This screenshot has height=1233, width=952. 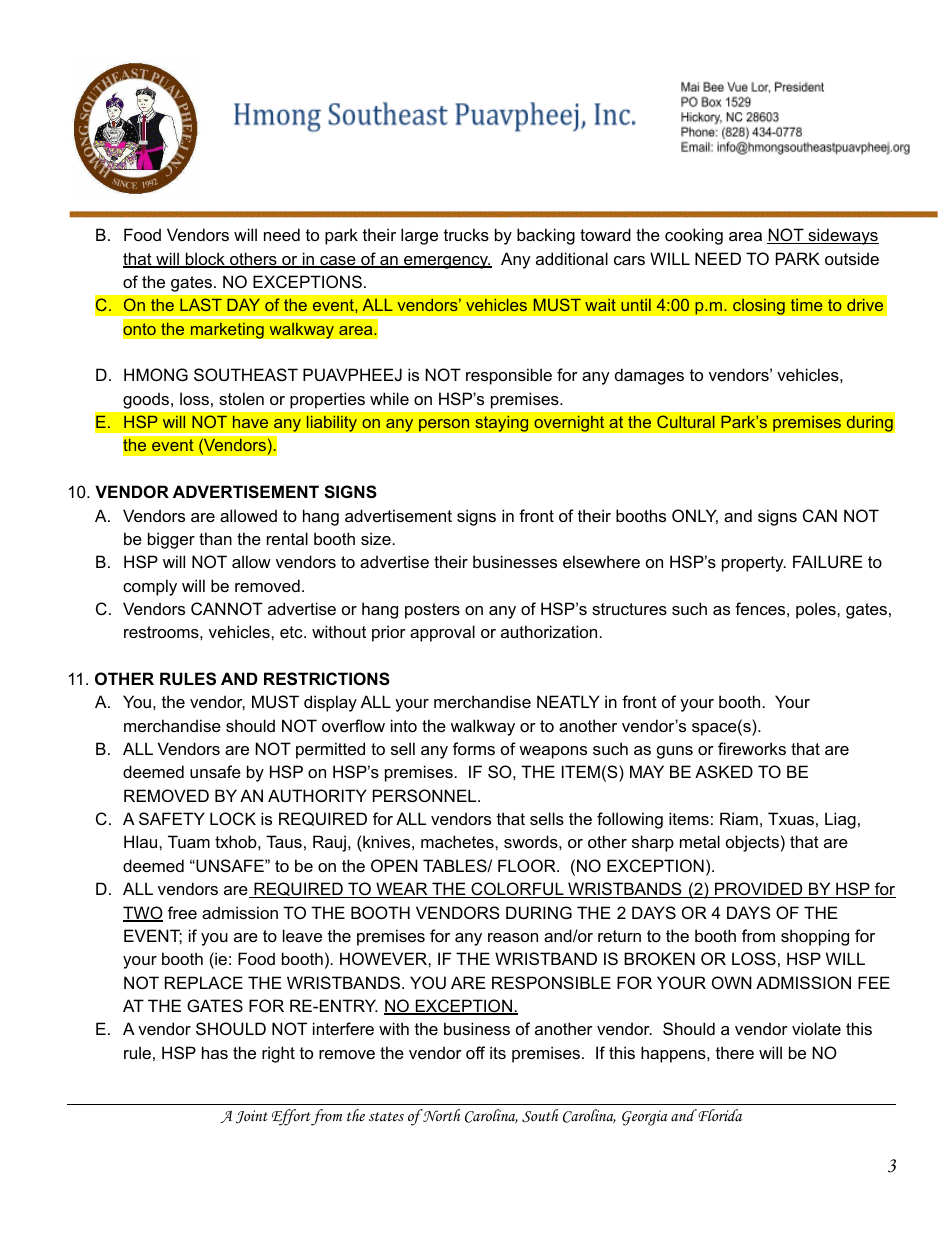 What do you see at coordinates (252, 1117) in the screenshot?
I see `Joint` at bounding box center [252, 1117].
